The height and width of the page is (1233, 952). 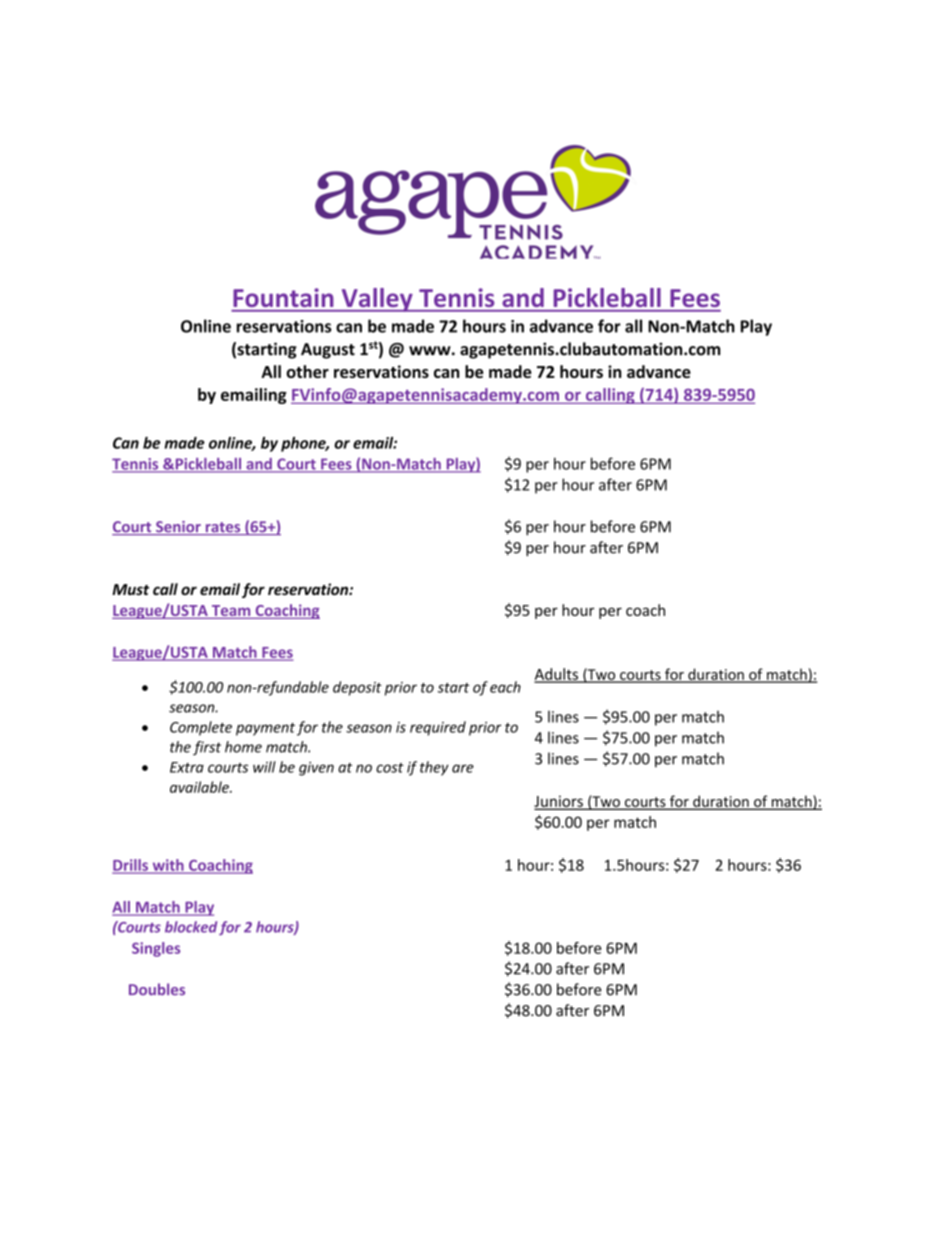 I want to click on each, so click(x=505, y=687).
